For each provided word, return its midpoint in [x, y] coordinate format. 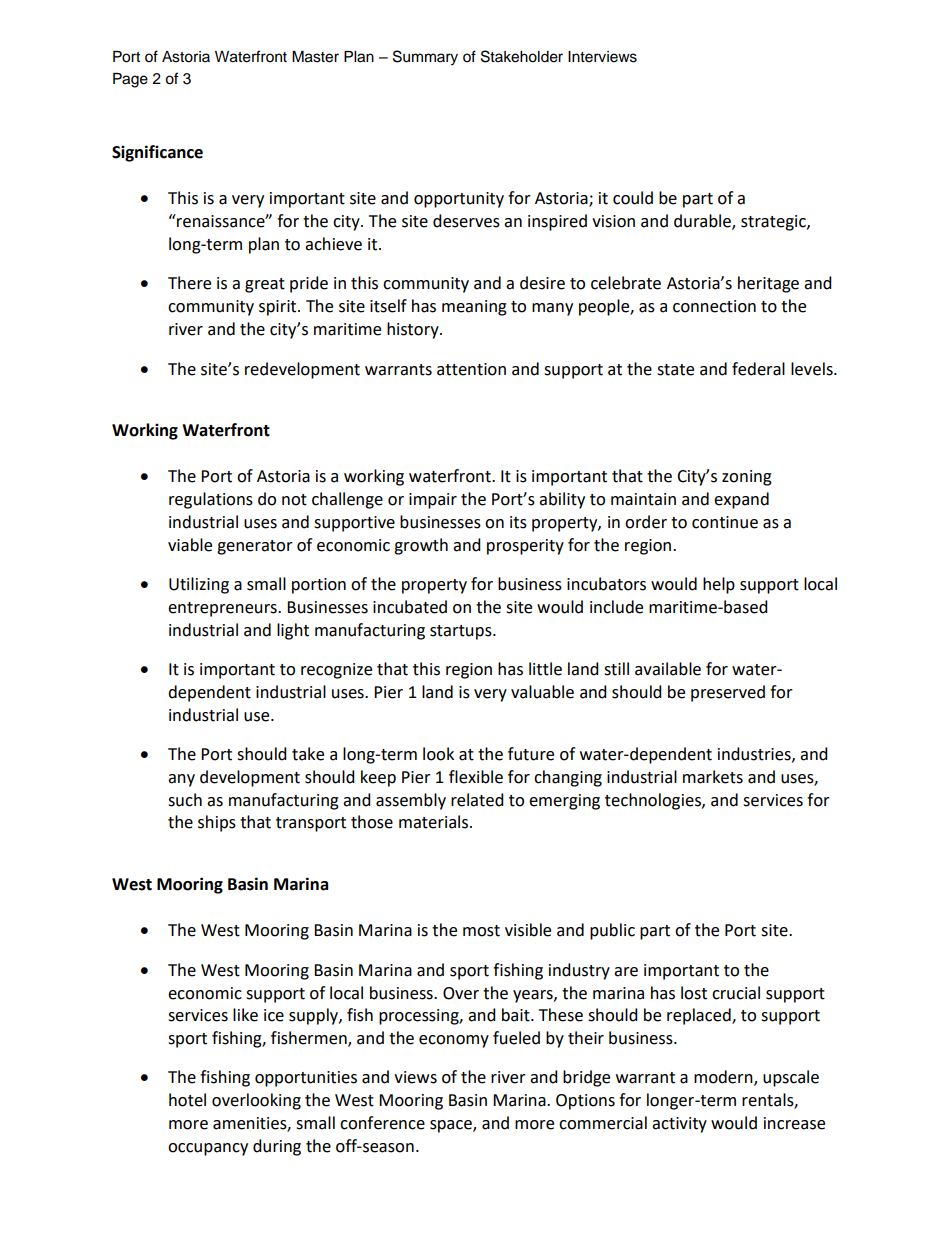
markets [713, 777]
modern [724, 1078]
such [185, 800]
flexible [476, 777]
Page [130, 80]
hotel [187, 1100]
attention [471, 369]
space [452, 1126]
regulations [211, 500]
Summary [425, 58]
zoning [747, 478]
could [633, 198]
